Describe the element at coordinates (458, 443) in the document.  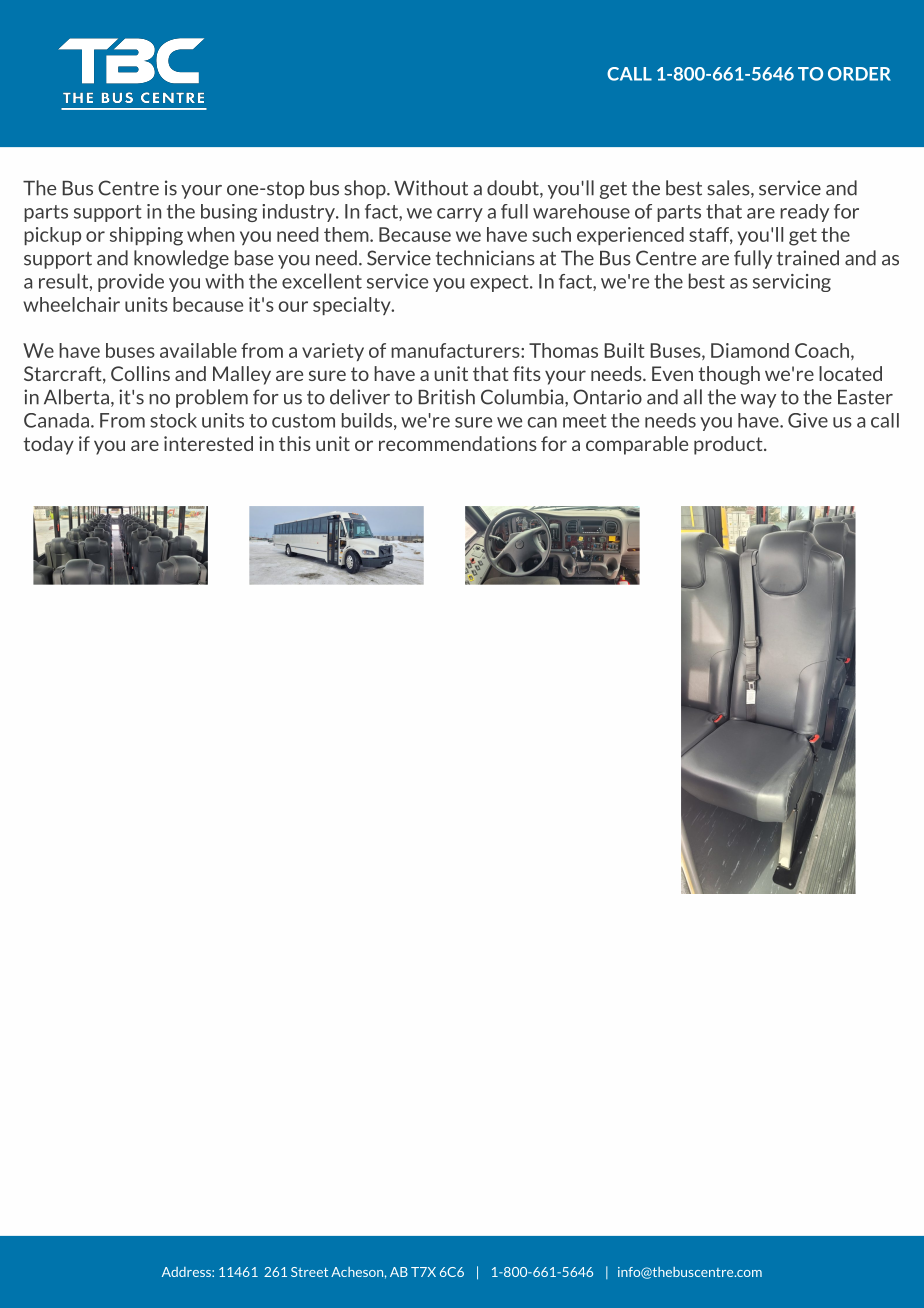
I see `recommendations` at that location.
